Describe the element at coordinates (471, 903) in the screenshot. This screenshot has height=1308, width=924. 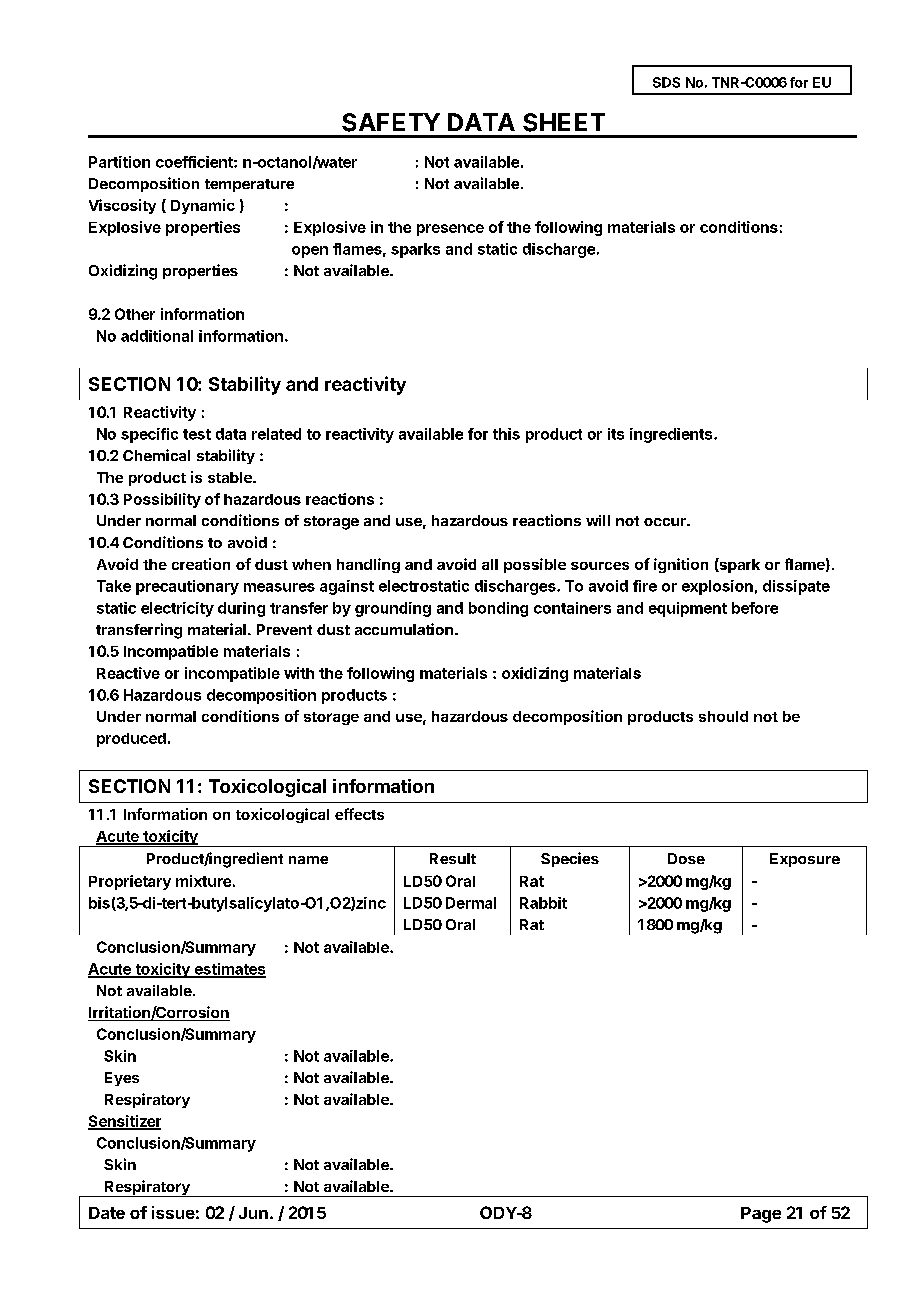
I see `Dermal` at that location.
